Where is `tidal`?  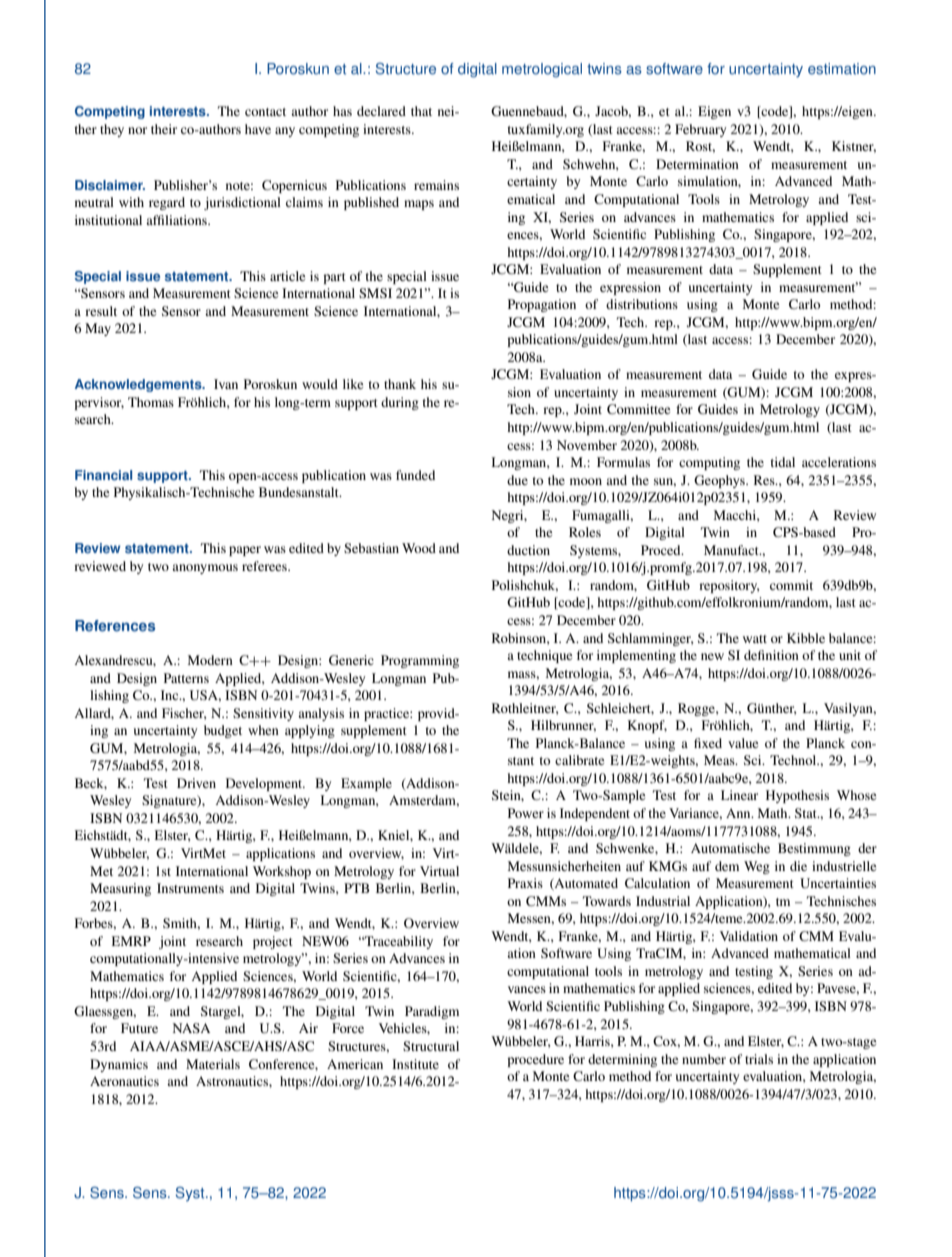
tidal is located at coordinates (782, 462).
